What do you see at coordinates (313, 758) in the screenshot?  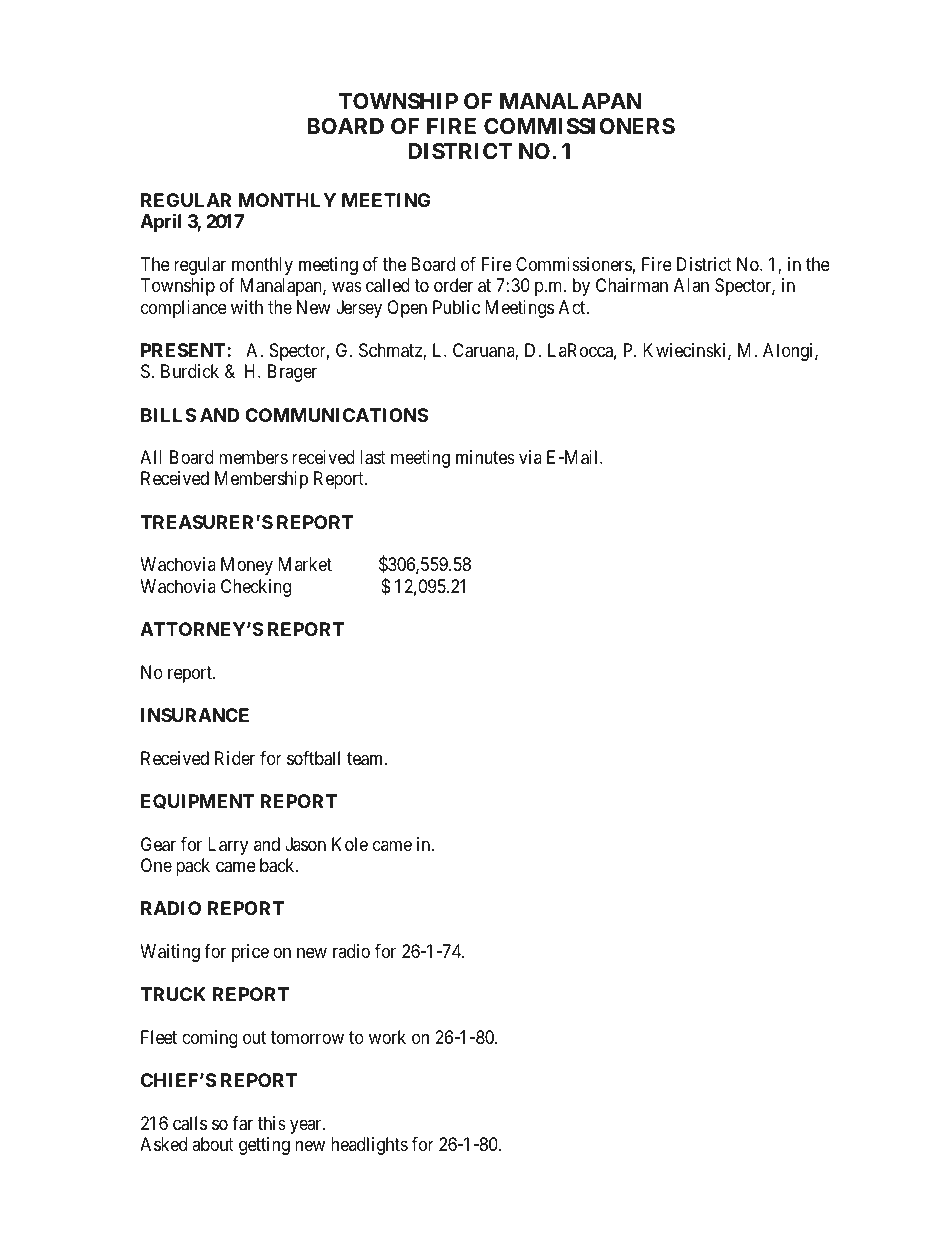 I see `softball` at bounding box center [313, 758].
